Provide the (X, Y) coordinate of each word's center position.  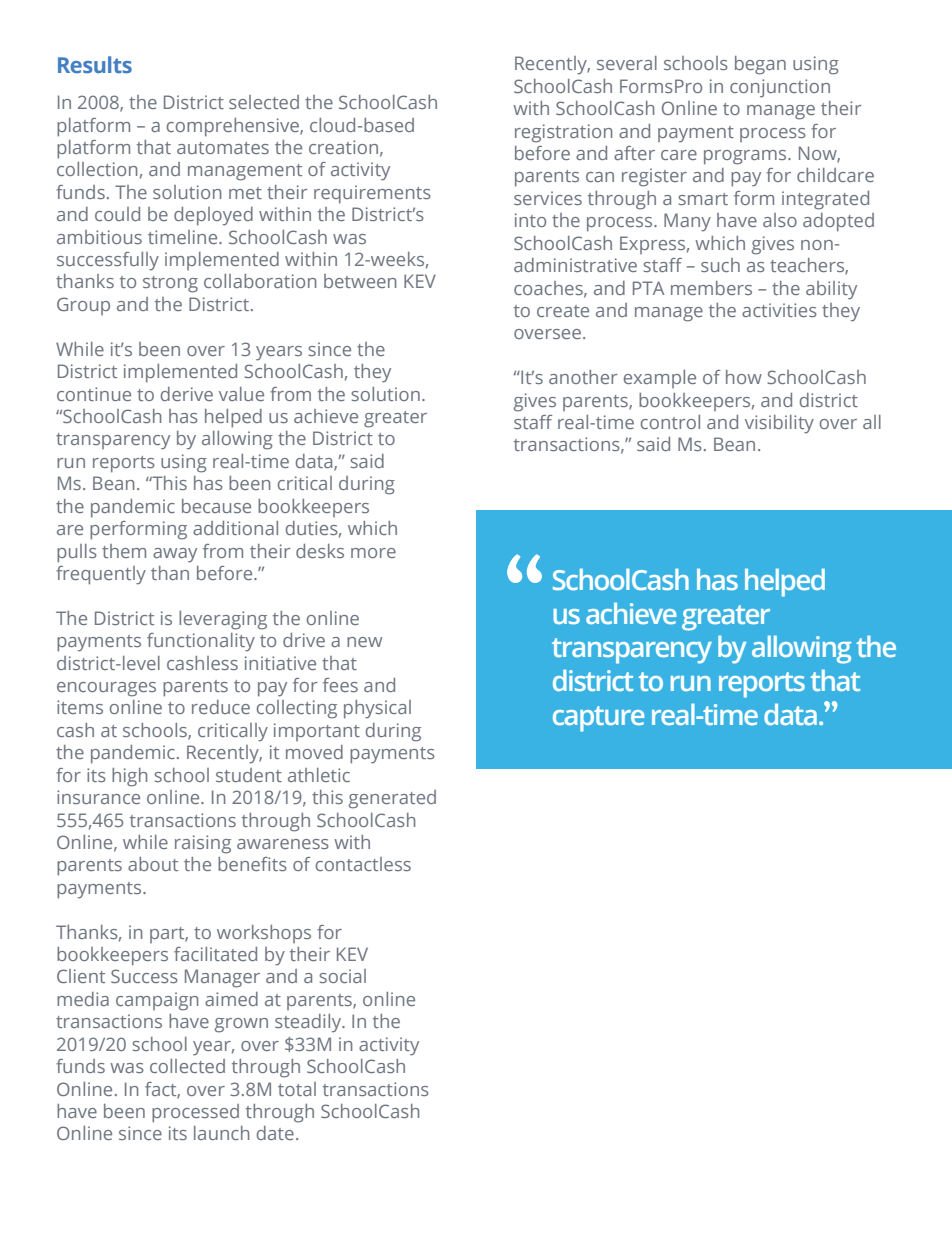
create (563, 311)
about (153, 864)
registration (563, 133)
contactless (363, 864)
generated (392, 799)
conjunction (780, 88)
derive (187, 394)
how (744, 377)
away (175, 555)
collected (187, 1066)
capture (598, 719)
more (373, 553)
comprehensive (234, 127)
